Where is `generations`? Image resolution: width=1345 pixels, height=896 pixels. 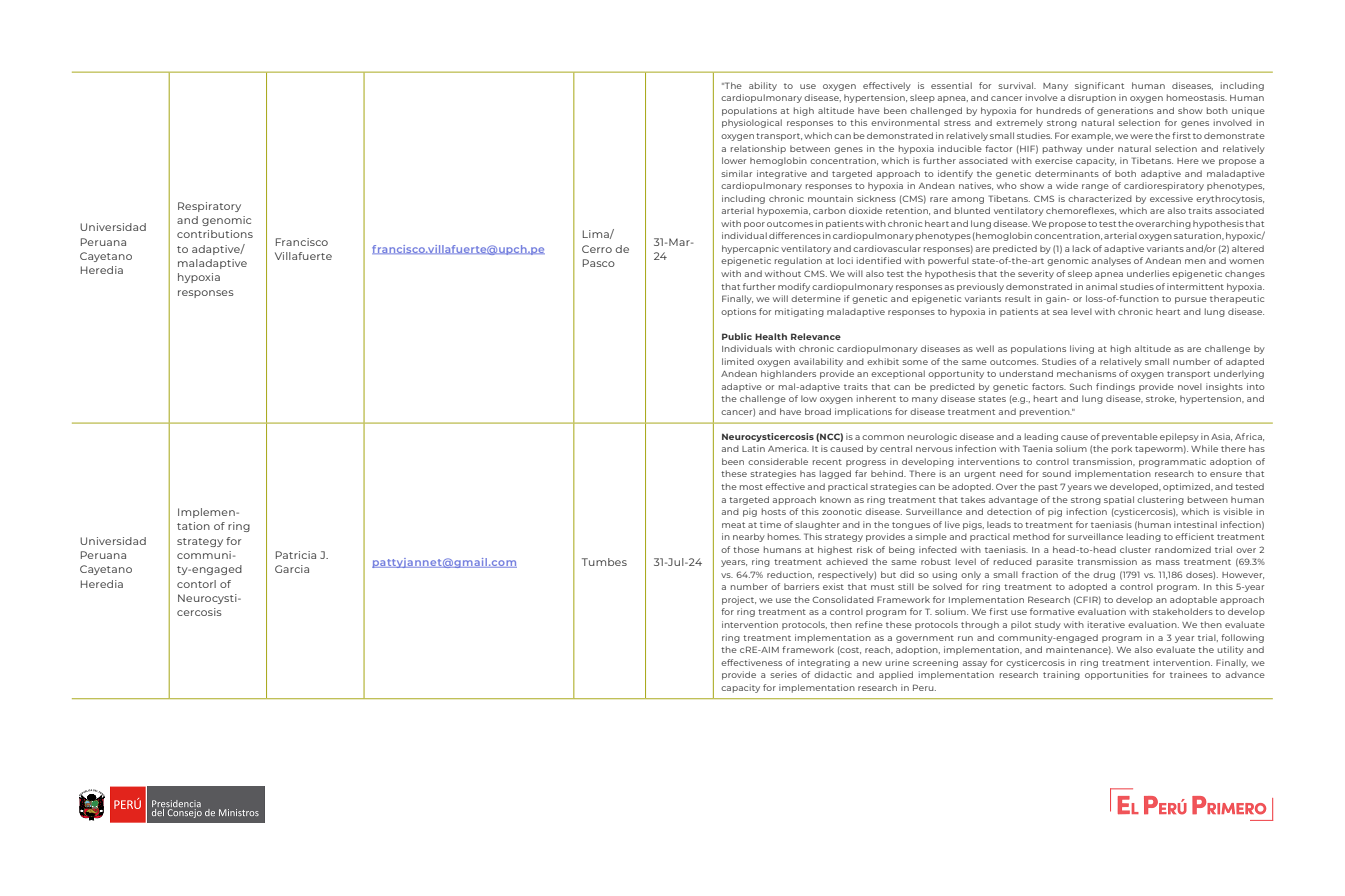 generations is located at coordinates (1125, 111).
